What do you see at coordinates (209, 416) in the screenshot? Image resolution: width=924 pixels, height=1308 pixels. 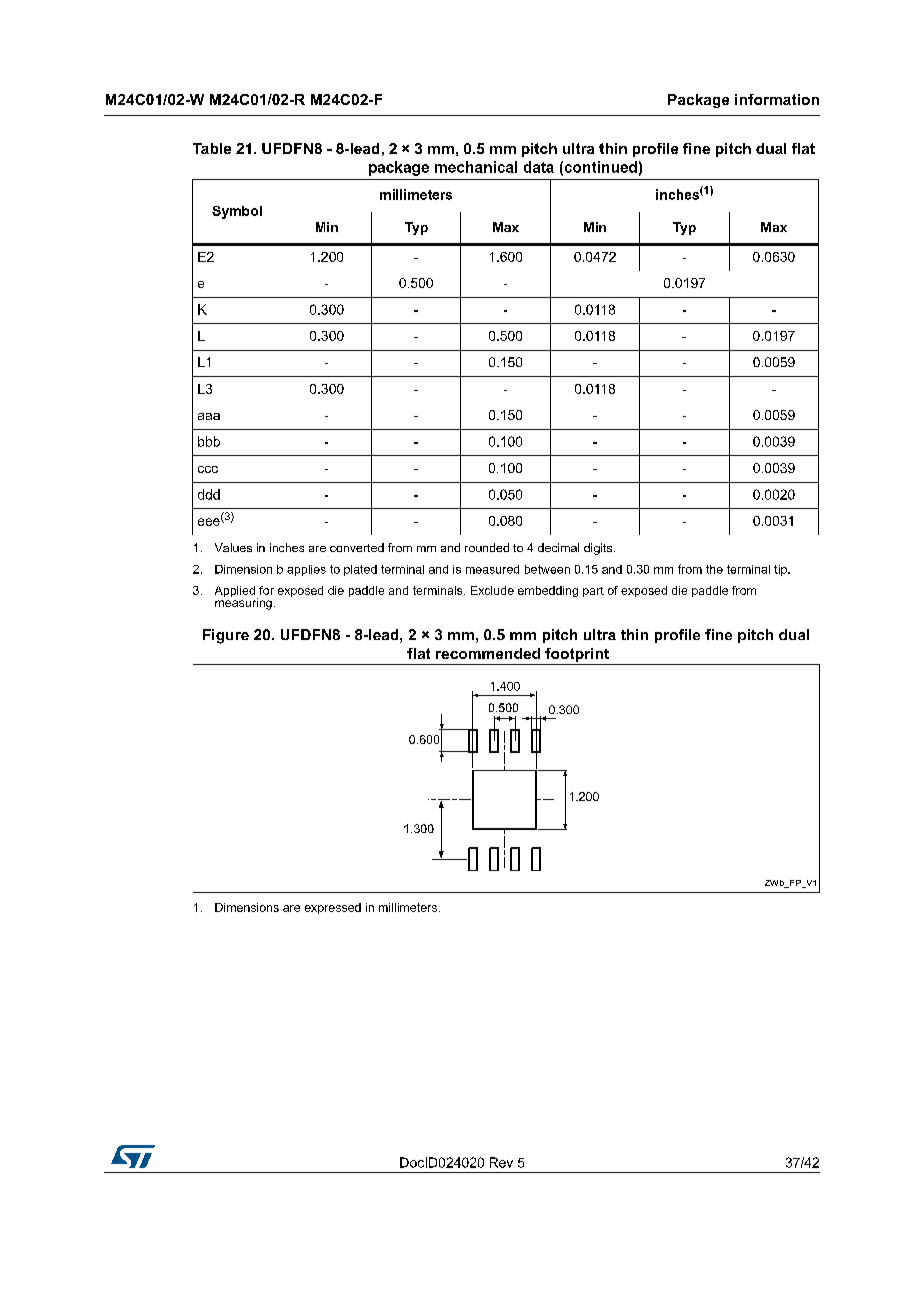 I see `aaa` at bounding box center [209, 416].
